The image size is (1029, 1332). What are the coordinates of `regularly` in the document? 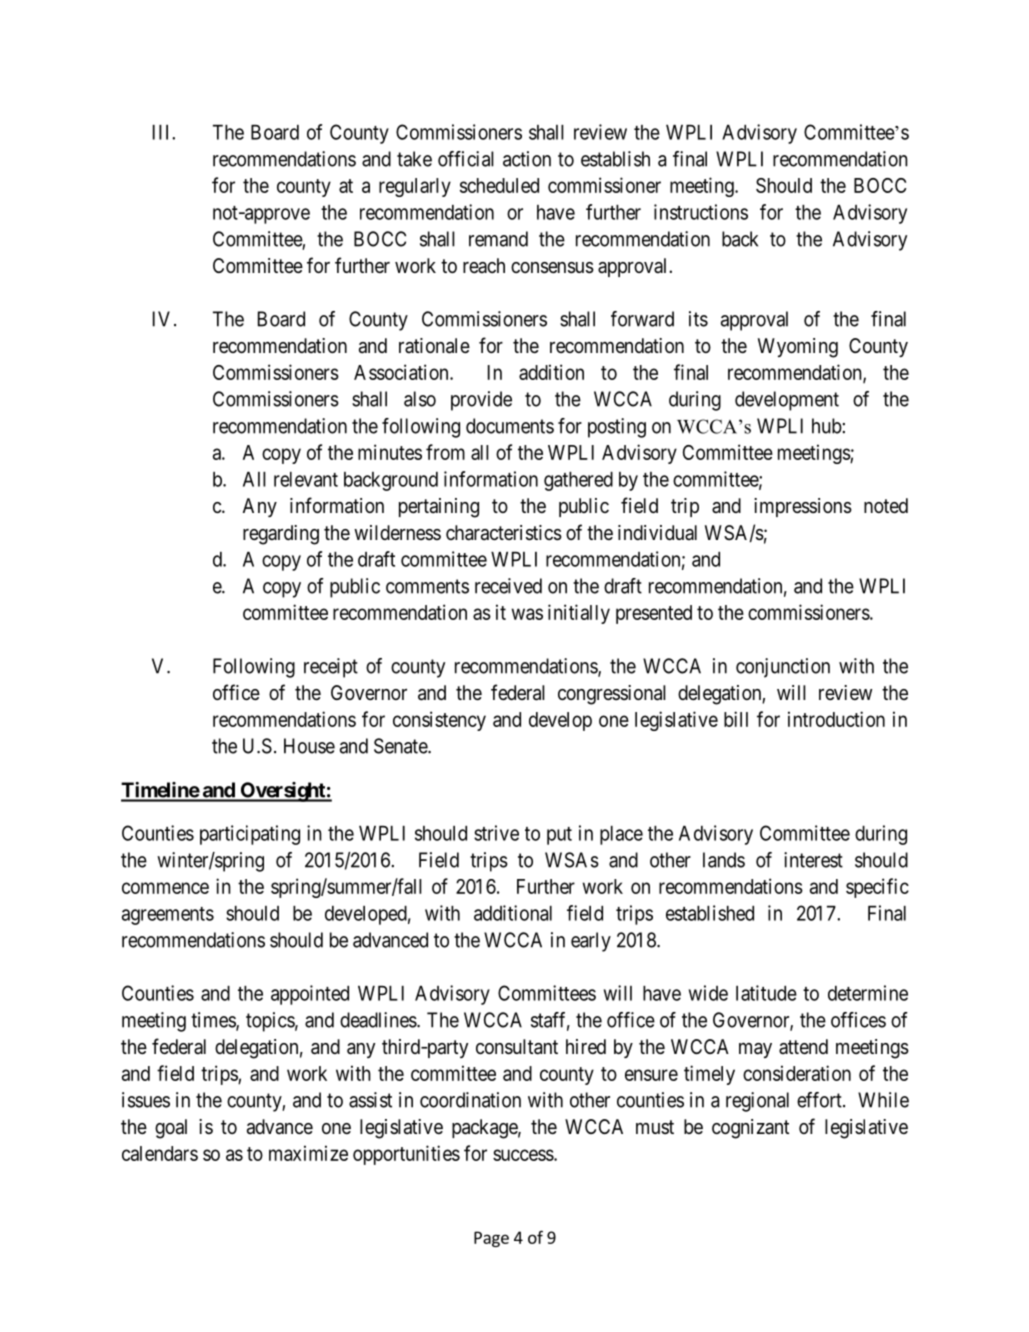 It's located at (415, 187).
